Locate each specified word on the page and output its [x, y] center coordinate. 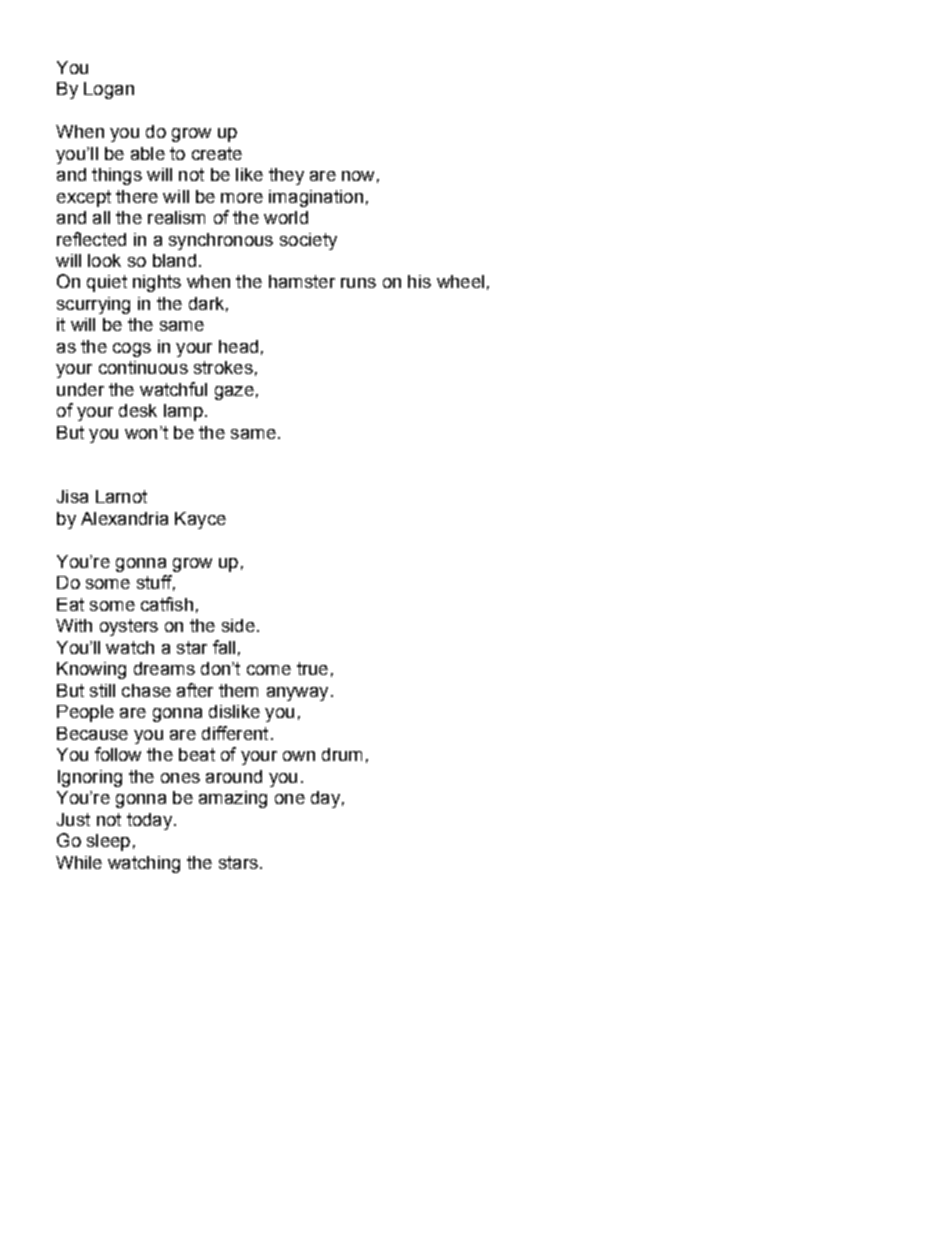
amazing [233, 799]
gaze [234, 393]
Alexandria [124, 518]
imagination [316, 198]
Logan [109, 90]
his [419, 281]
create [217, 153]
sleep [108, 842]
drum [342, 754]
